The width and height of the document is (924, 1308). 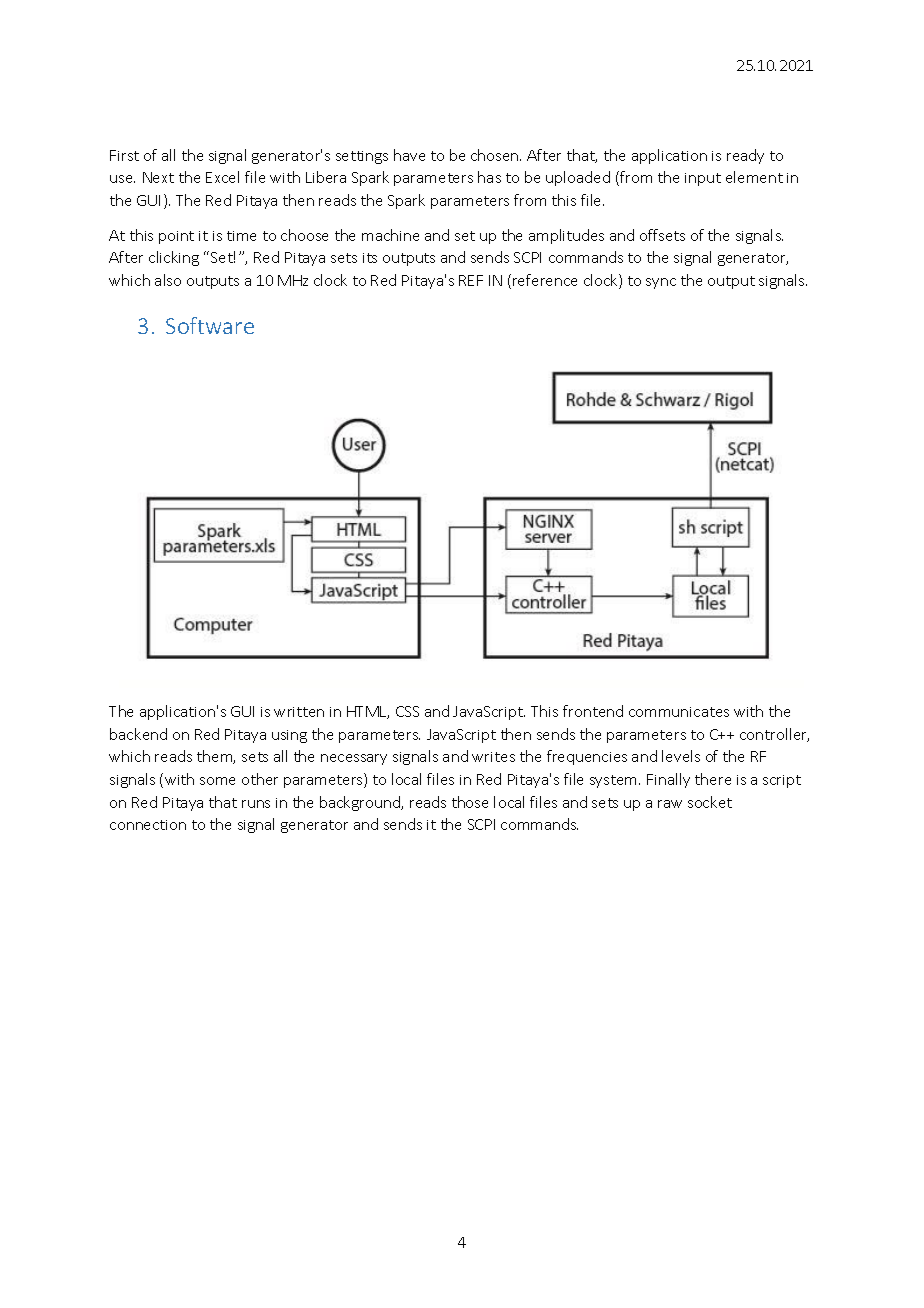 I want to click on sync, so click(x=661, y=283).
